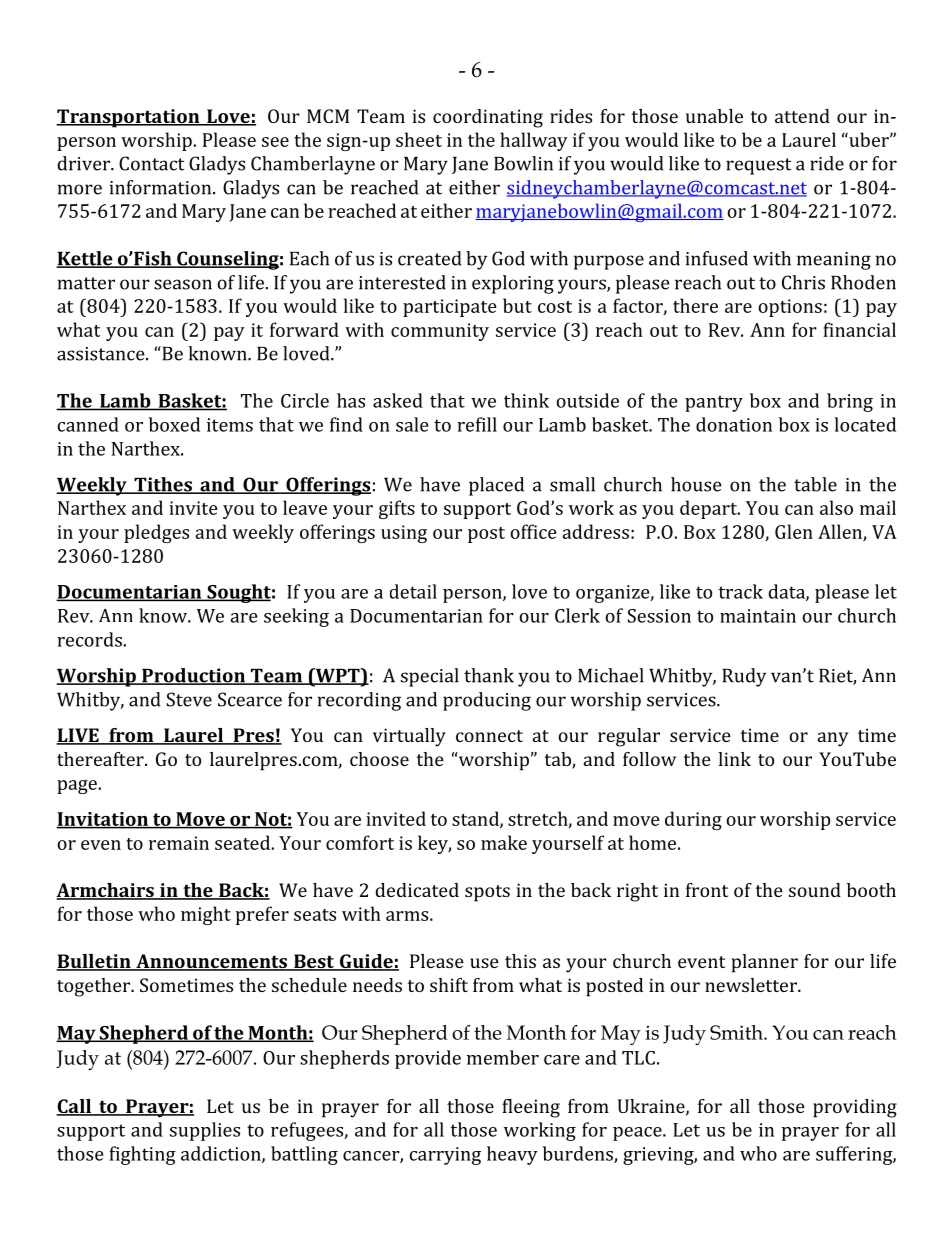 This screenshot has height=1233, width=952. Describe the element at coordinates (855, 1108) in the screenshot. I see `providing` at that location.
